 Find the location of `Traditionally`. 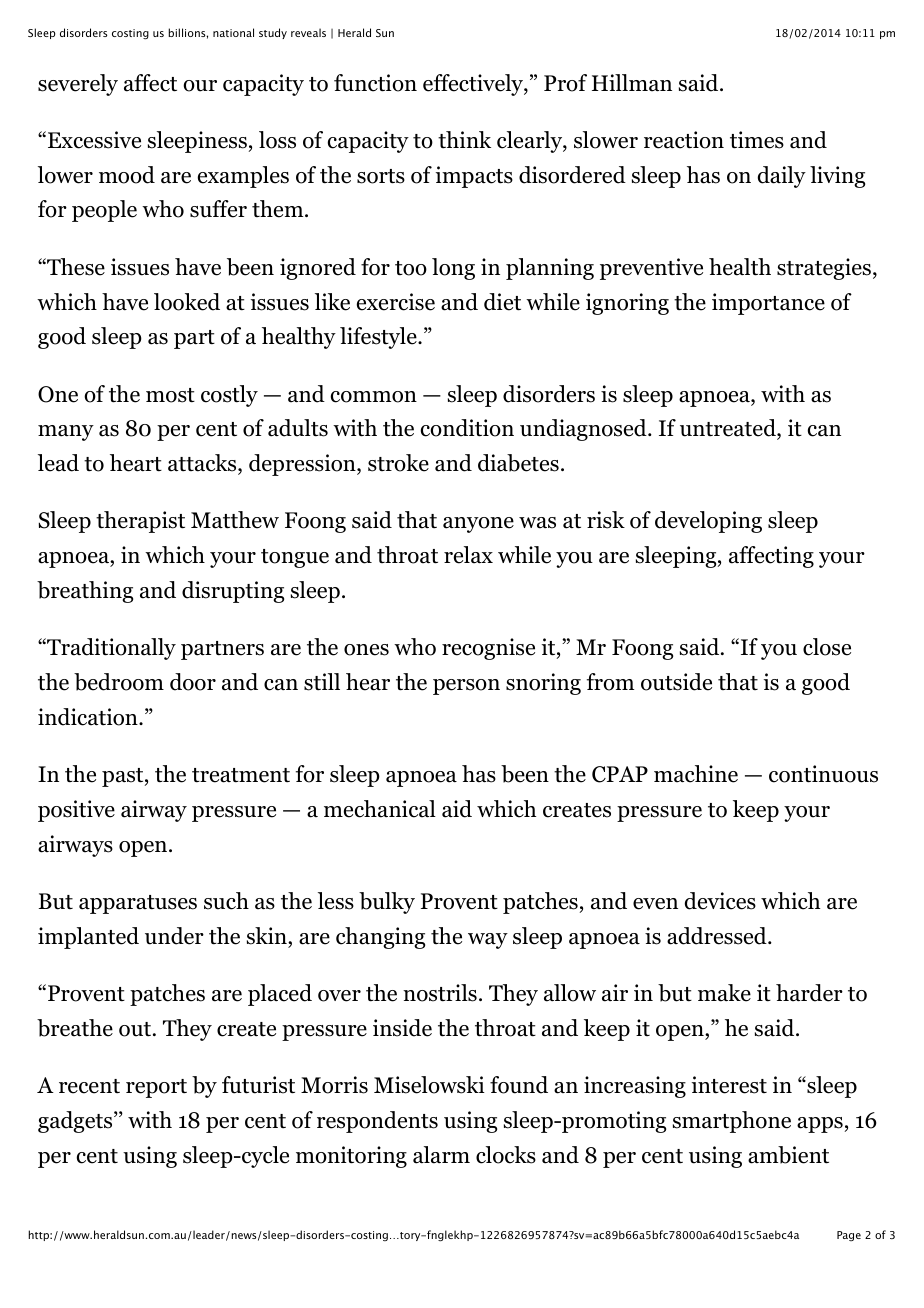

Traditionally is located at coordinates (110, 649).
